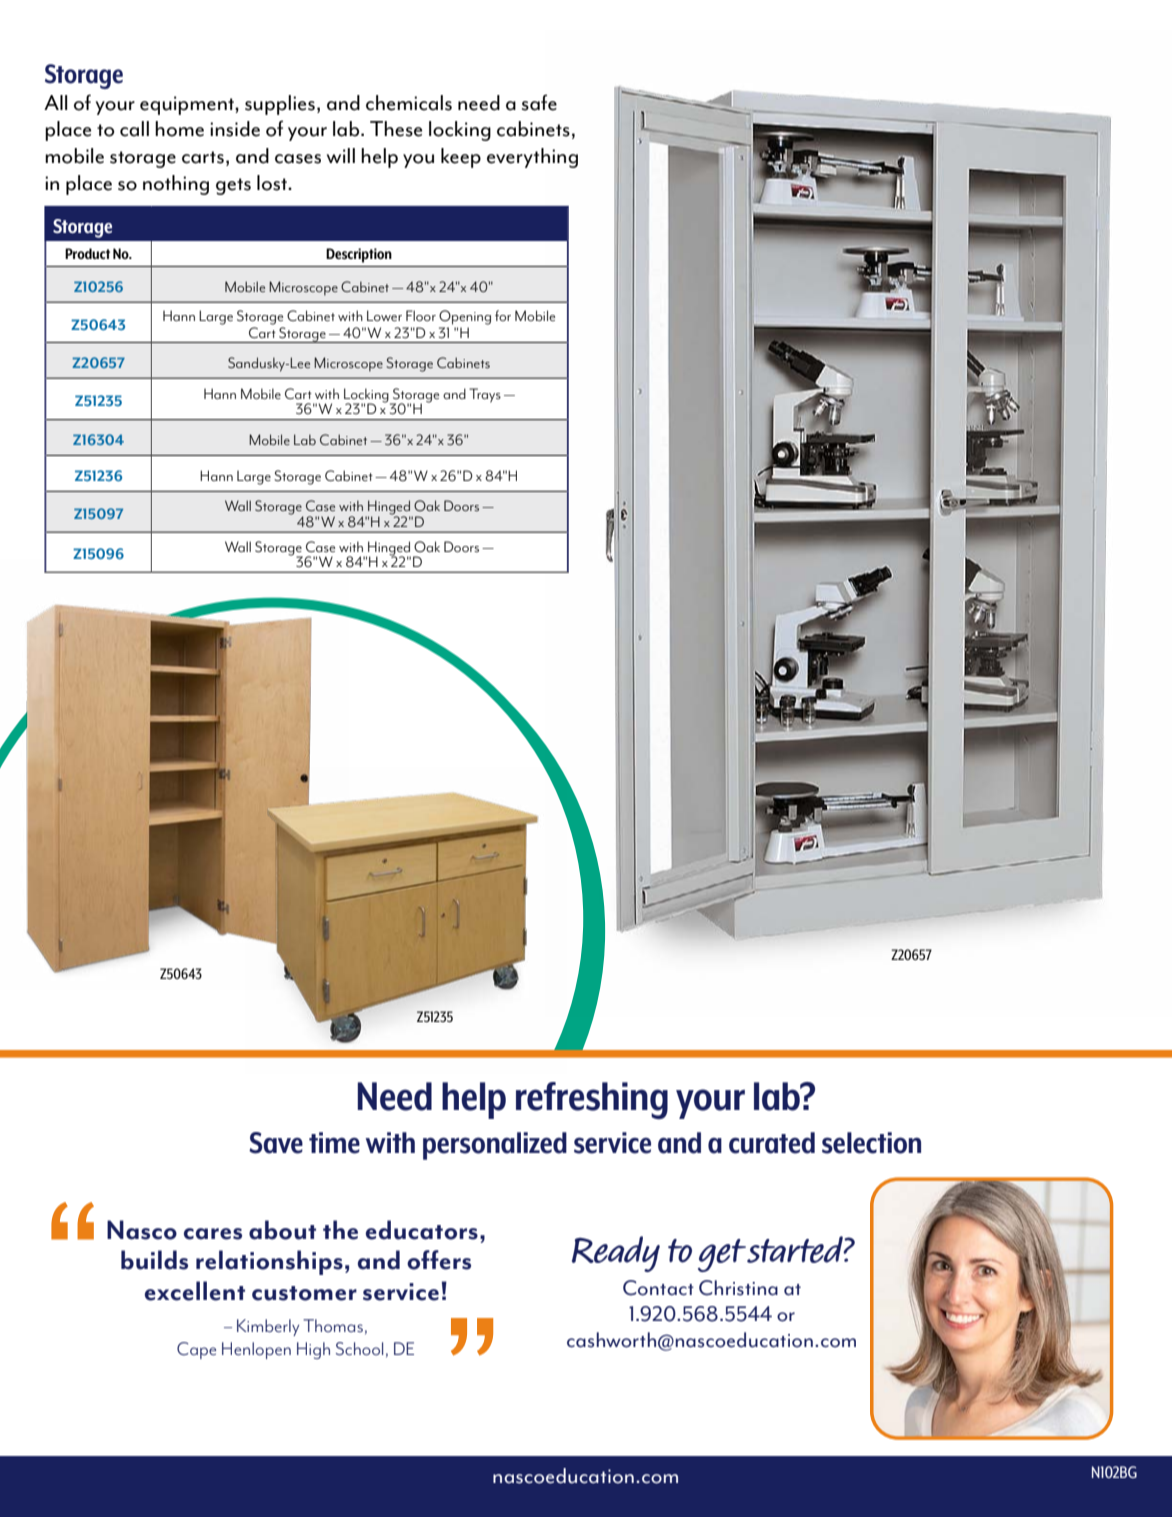 This image has height=1517, width=1172. Describe the element at coordinates (195, 1291) in the image. I see `excellent` at that location.
